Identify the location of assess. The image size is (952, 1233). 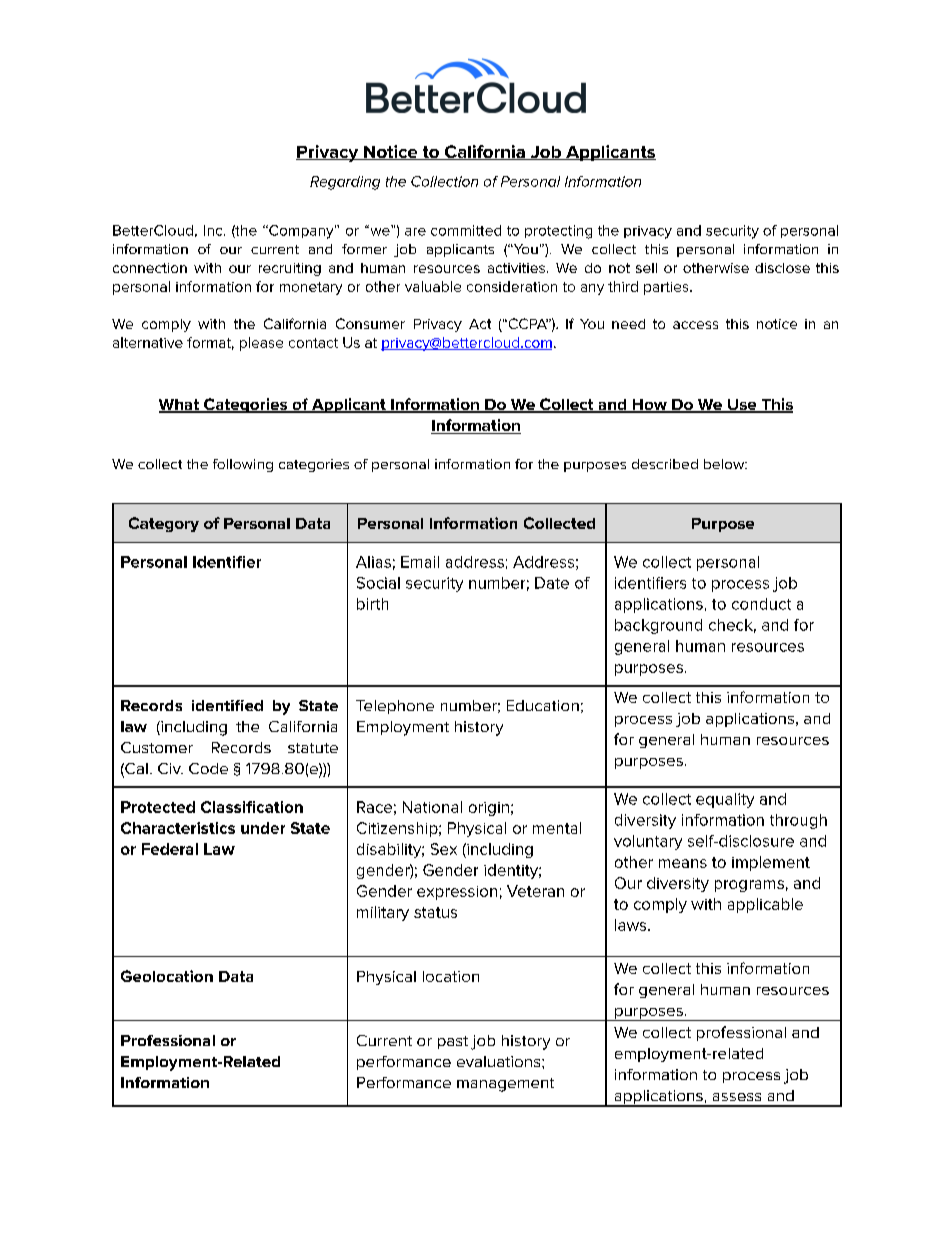
(737, 1097).
